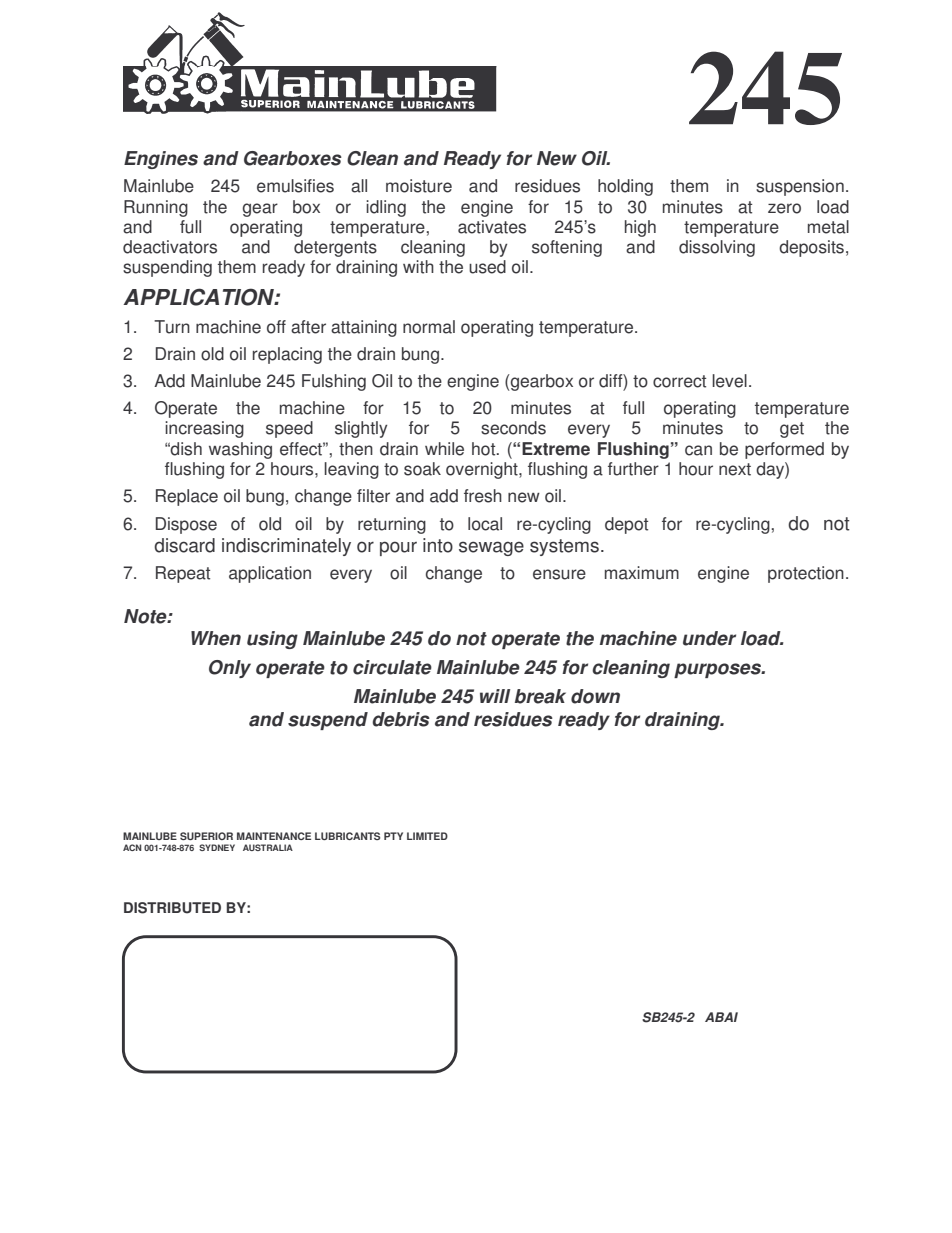  What do you see at coordinates (735, 469) in the page?
I see `next` at bounding box center [735, 469].
